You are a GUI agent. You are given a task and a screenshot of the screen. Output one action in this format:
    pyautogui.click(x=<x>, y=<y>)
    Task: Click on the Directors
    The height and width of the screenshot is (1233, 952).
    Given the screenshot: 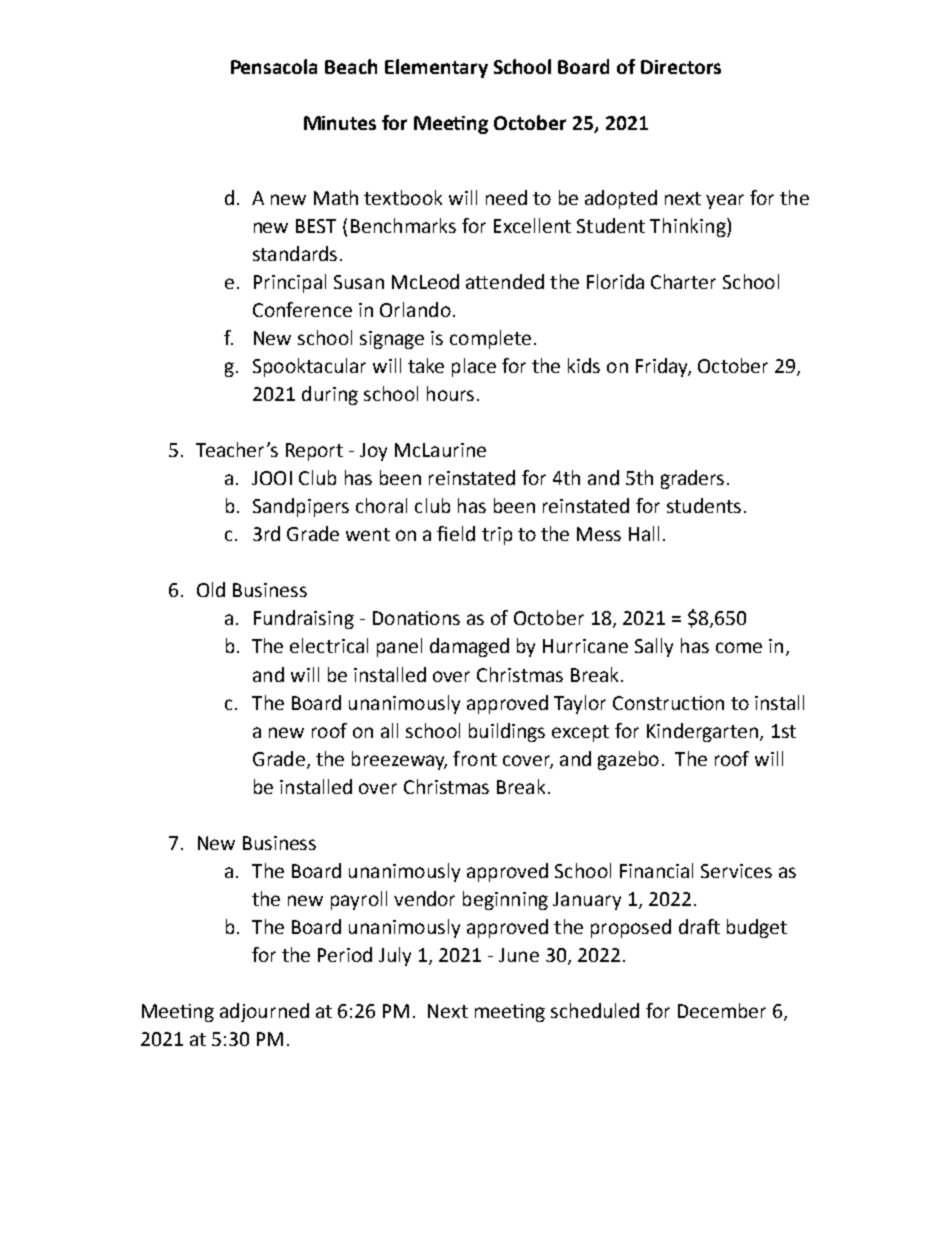 What is the action you would take?
    pyautogui.click(x=681, y=67)
